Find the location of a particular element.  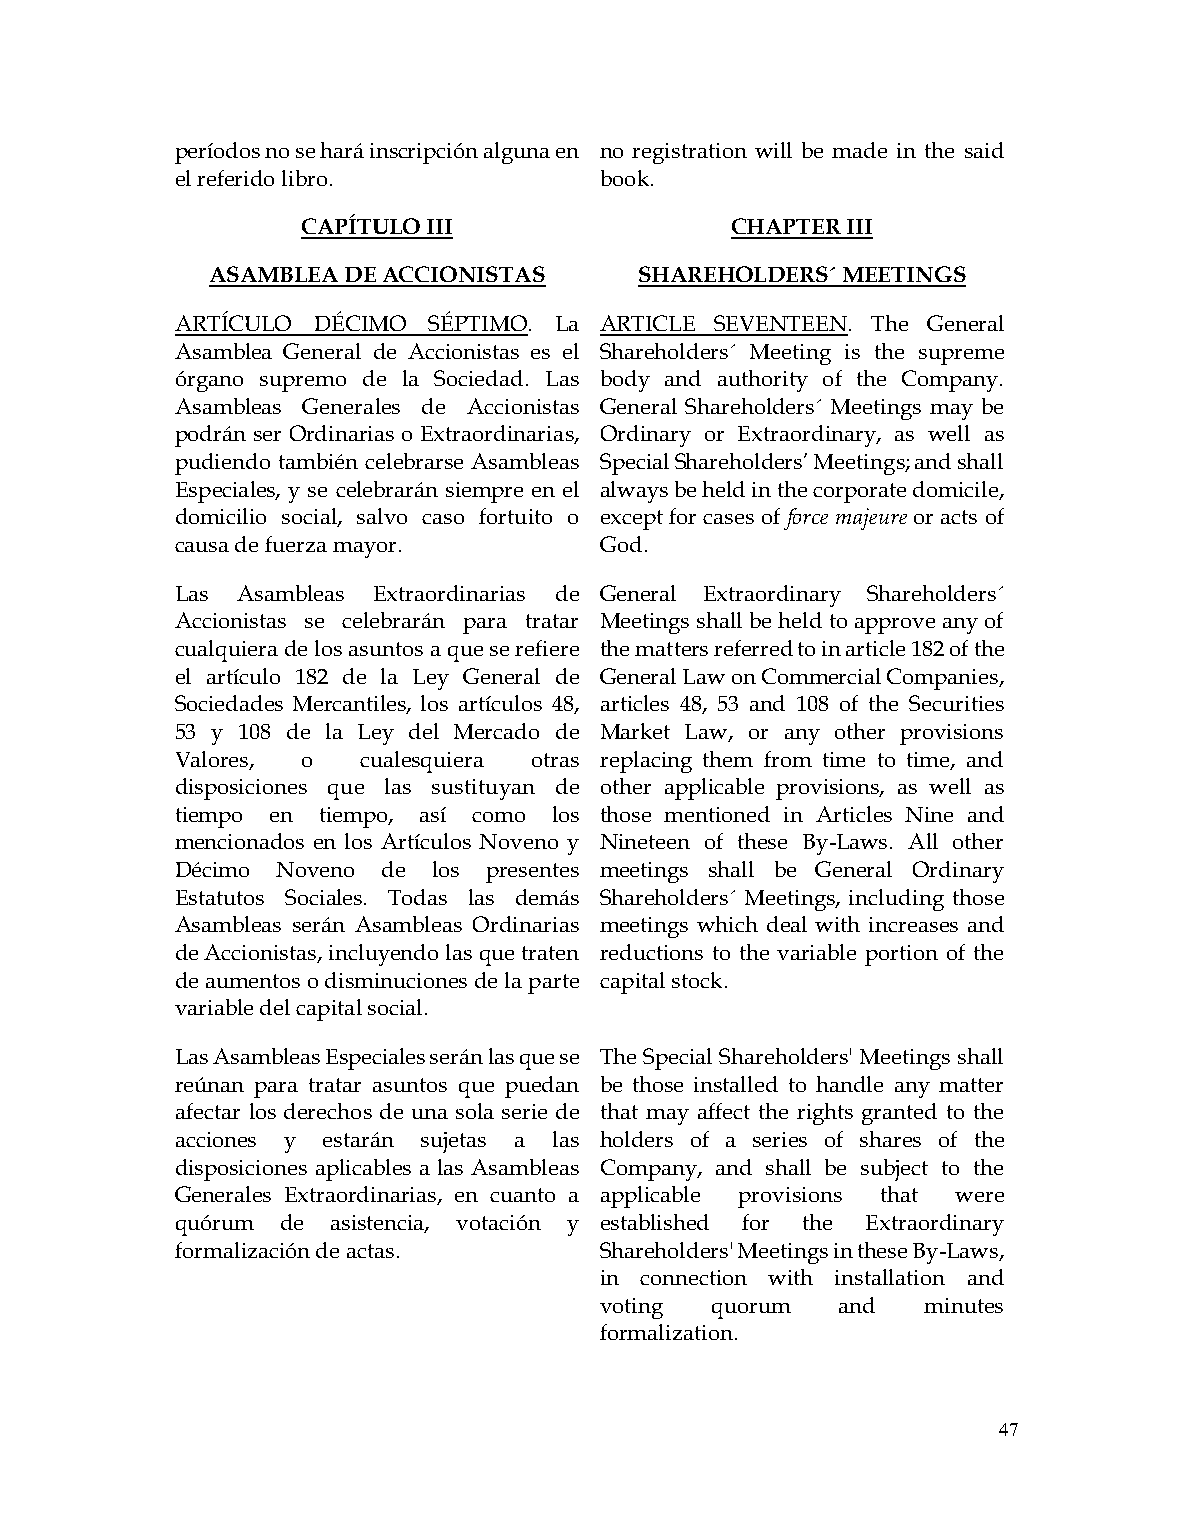

installation is located at coordinates (890, 1277).
